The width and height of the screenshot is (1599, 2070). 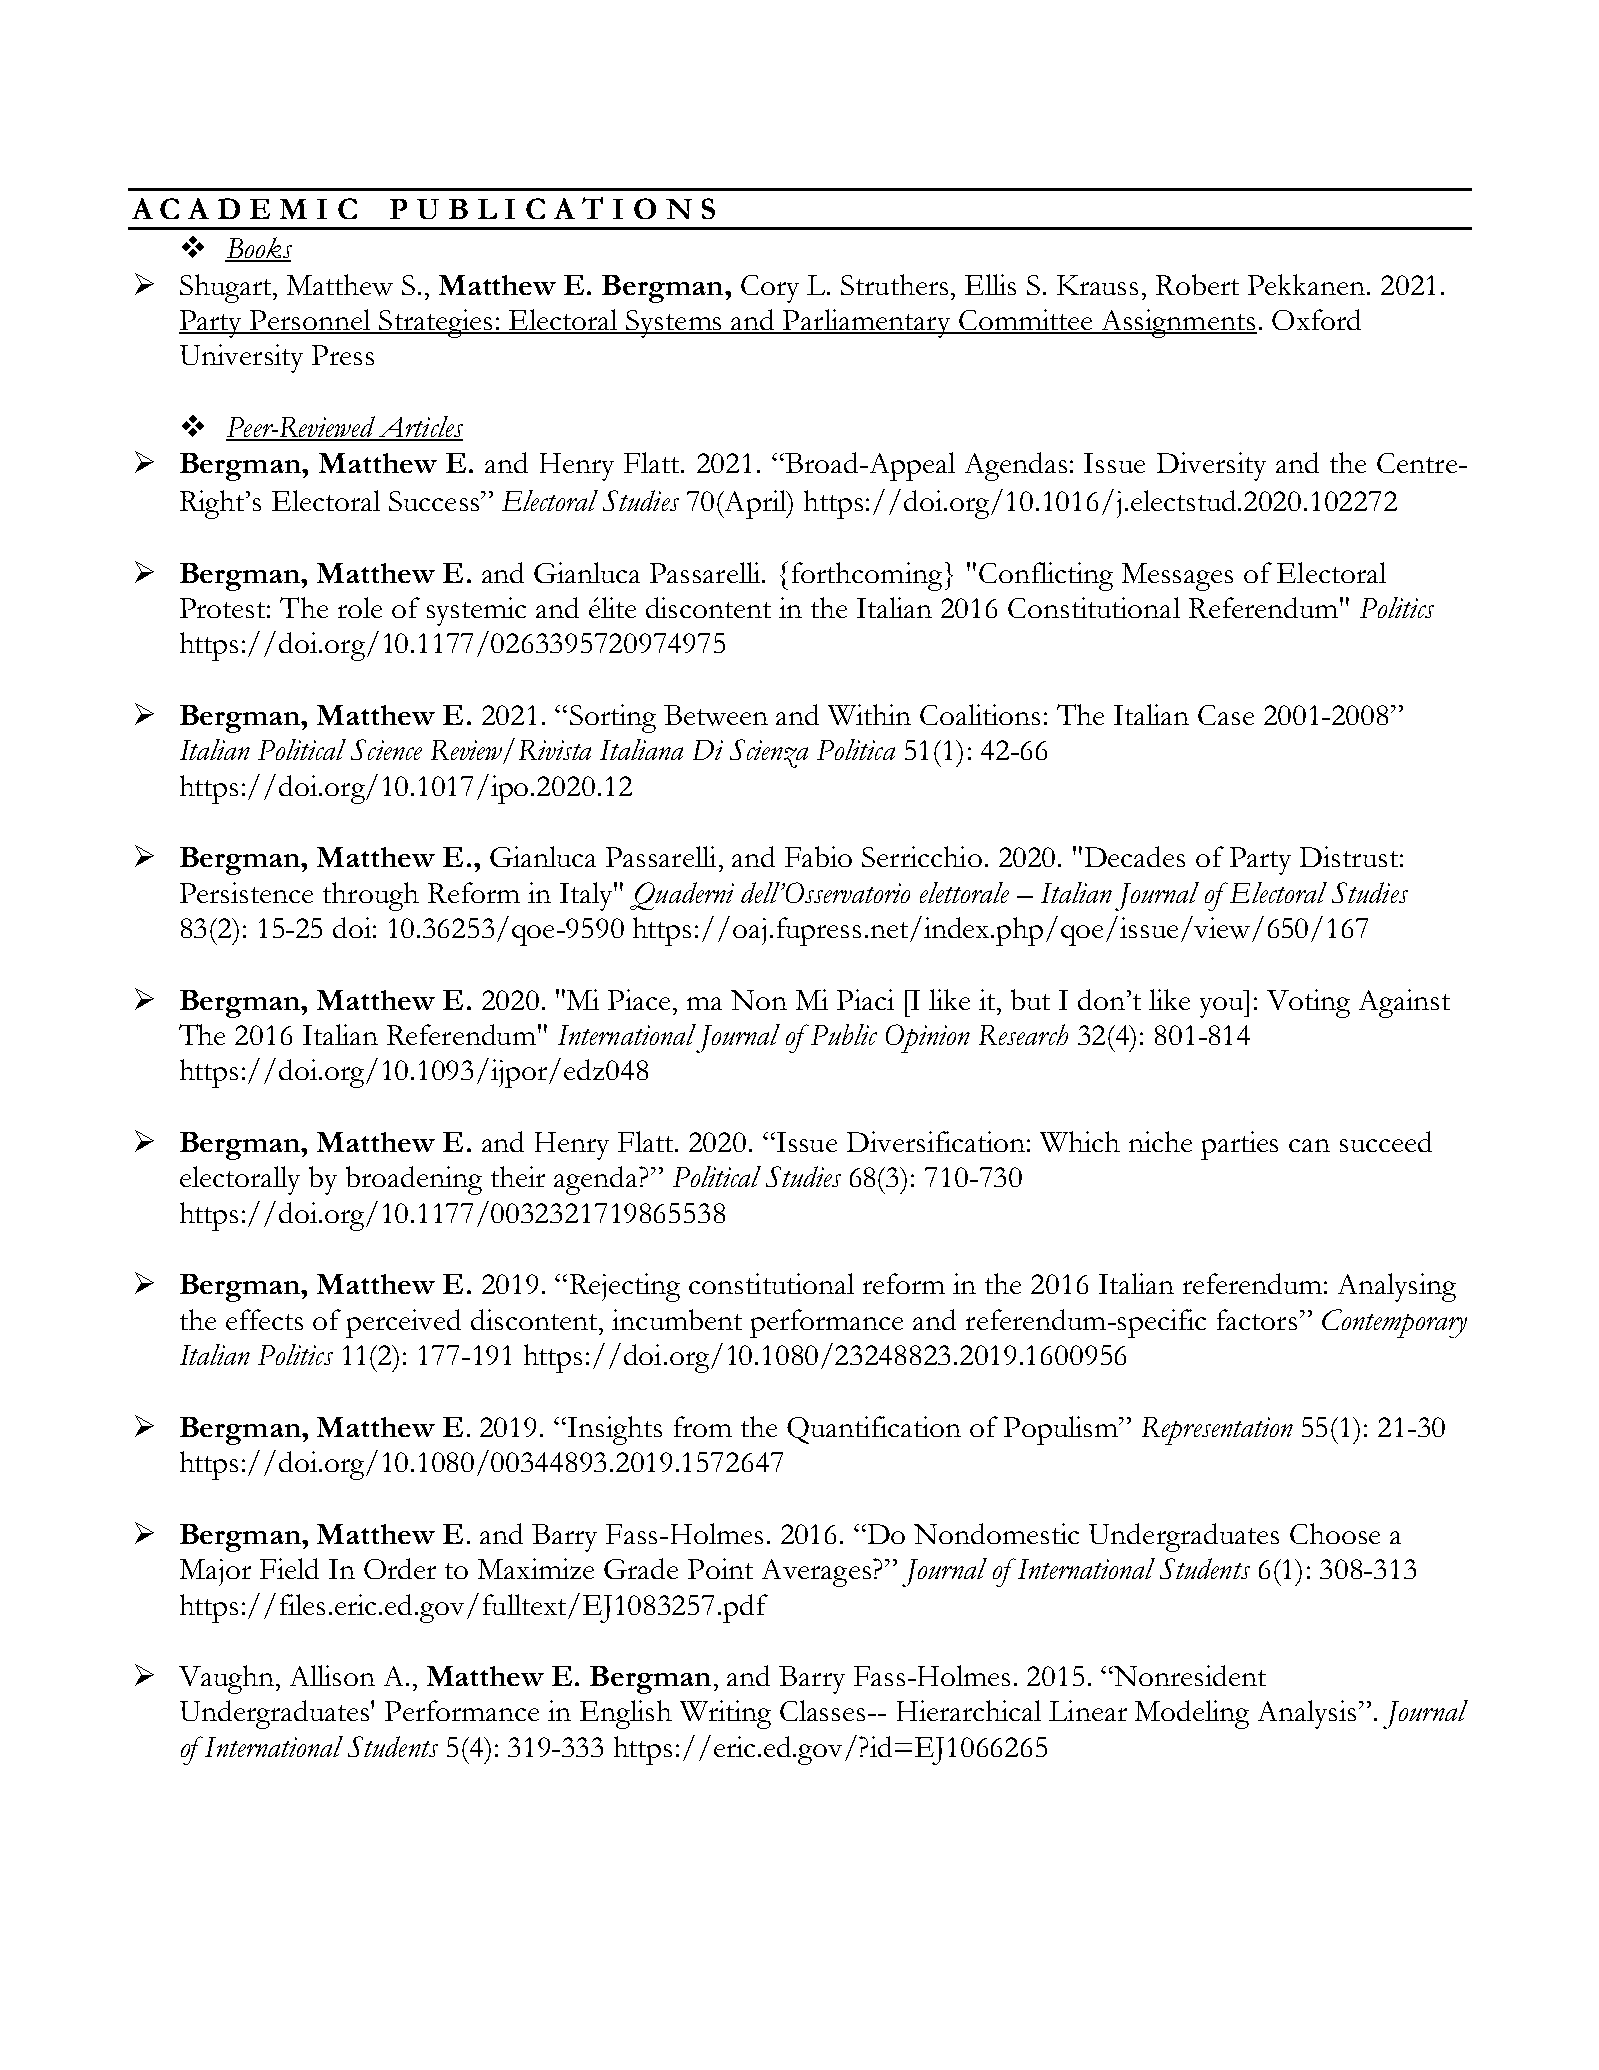 I want to click on Nonresident, so click(x=1189, y=1675).
